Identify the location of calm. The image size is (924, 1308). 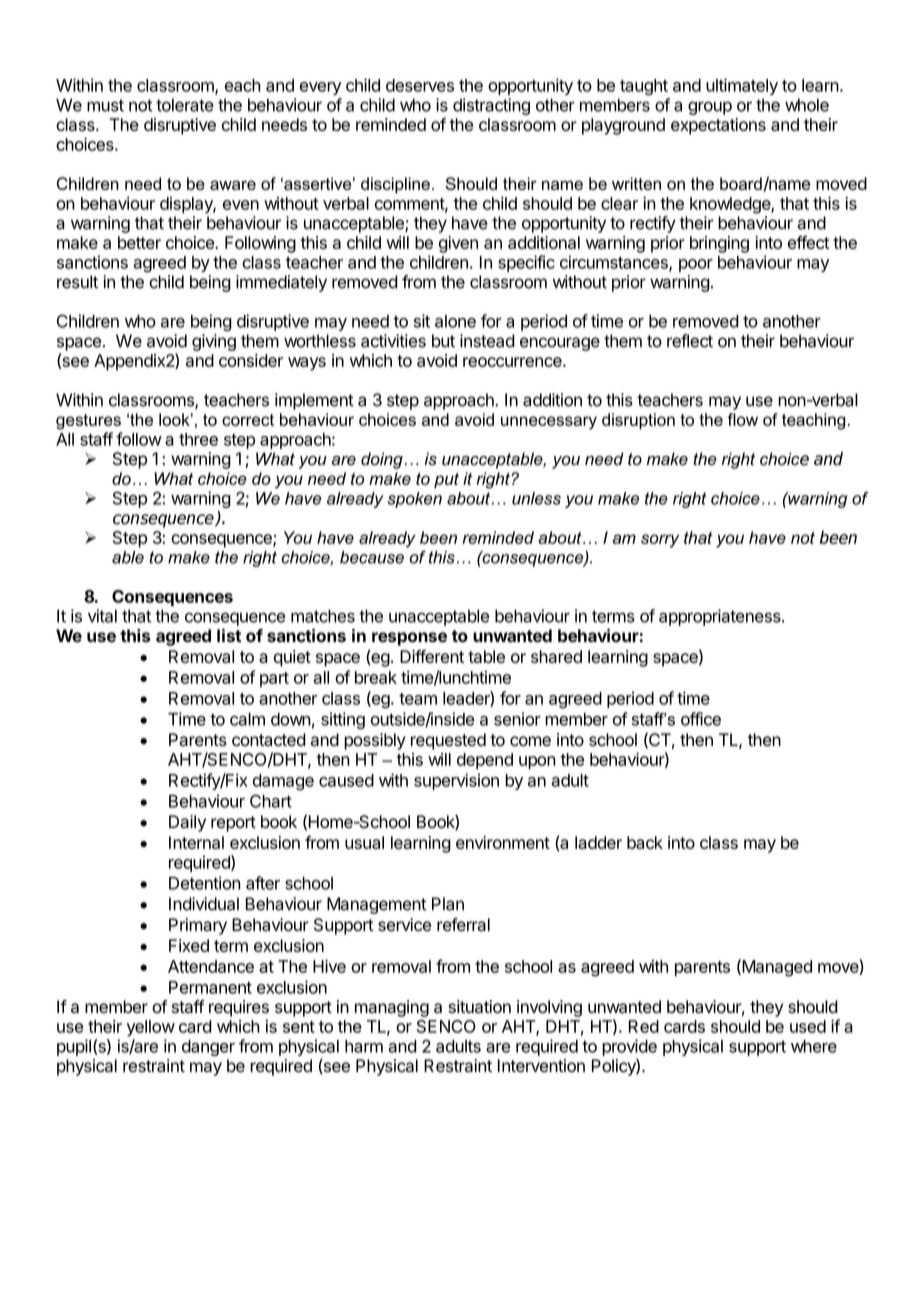
(247, 719).
